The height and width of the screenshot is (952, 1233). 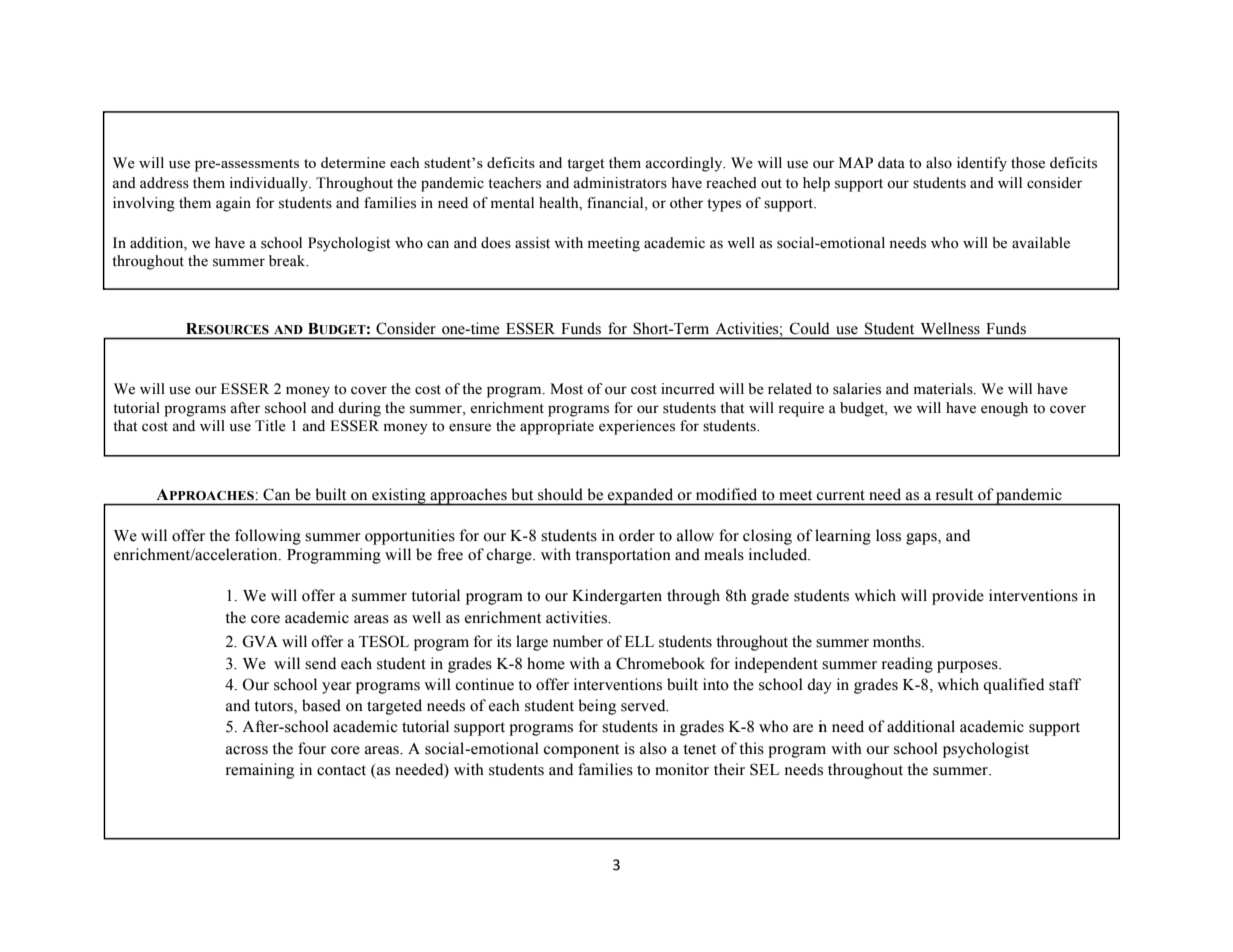 I want to click on following, so click(x=268, y=537).
